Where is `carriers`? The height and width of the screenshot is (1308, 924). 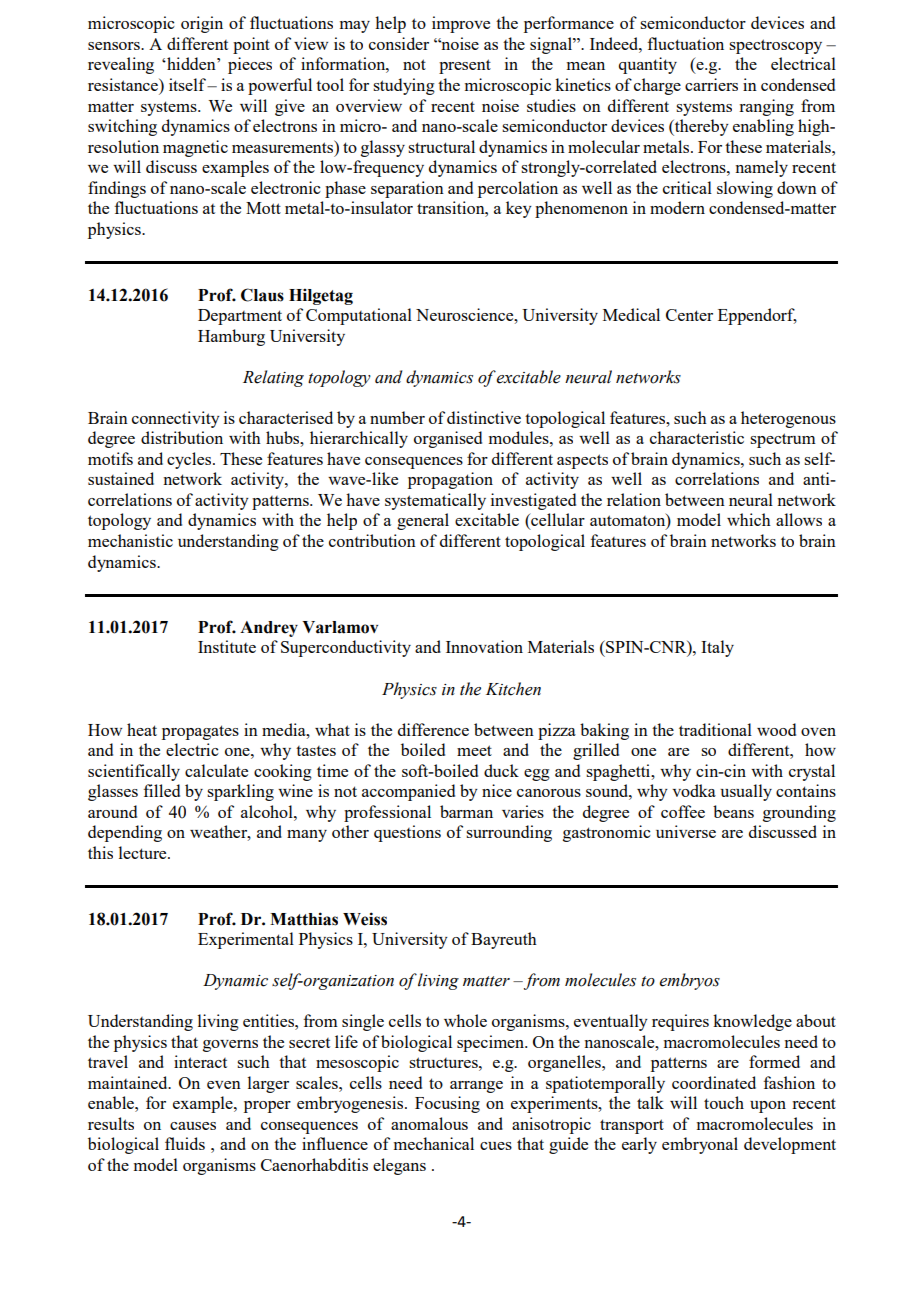
carriers is located at coordinates (711, 84).
